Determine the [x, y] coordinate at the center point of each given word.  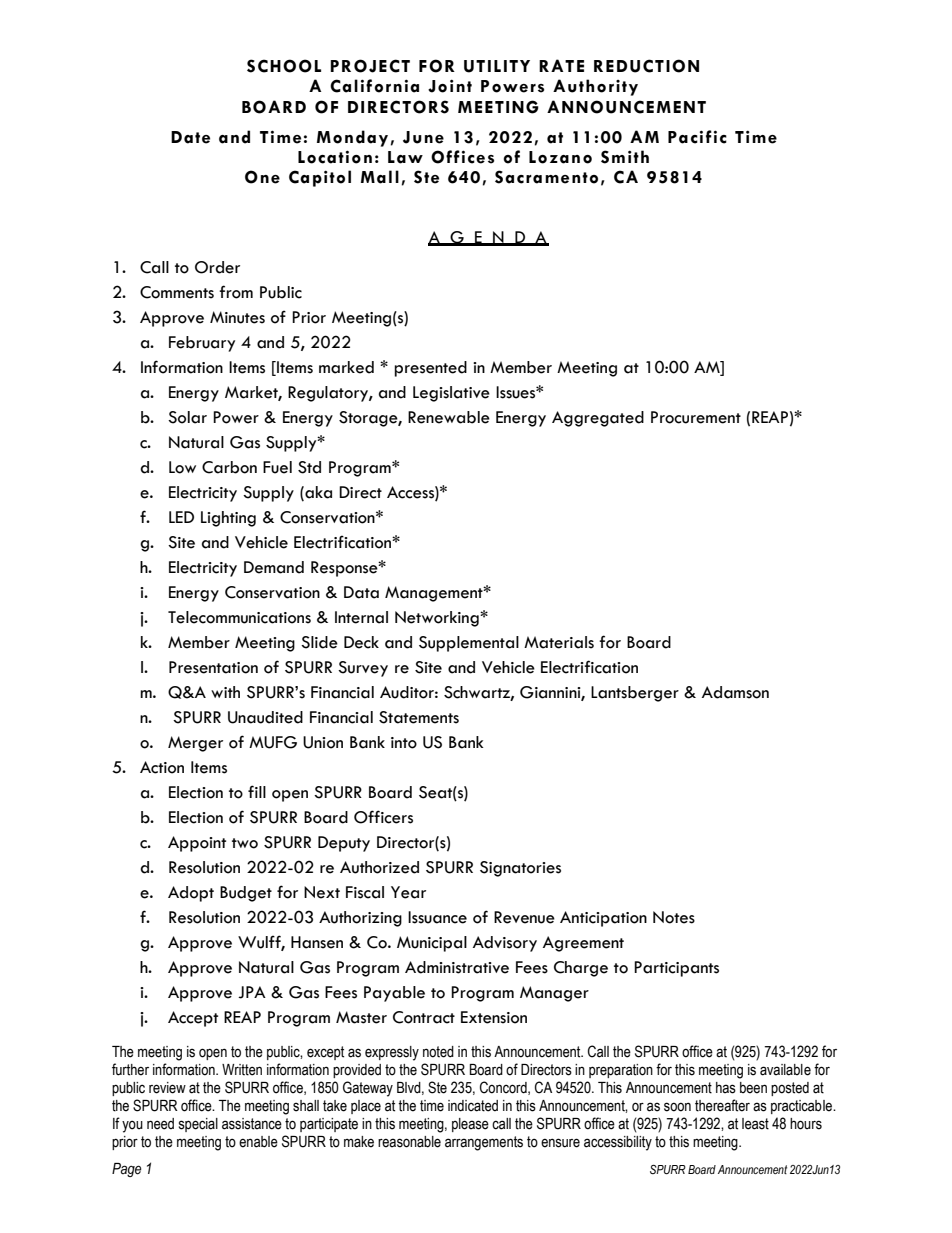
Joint [450, 86]
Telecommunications [239, 617]
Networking [438, 619]
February [202, 344]
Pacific [697, 137]
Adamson [735, 692]
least [755, 1124]
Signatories [520, 869]
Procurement [696, 417]
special [198, 1125]
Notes [674, 917]
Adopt [191, 894]
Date [190, 137]
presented [430, 369]
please [470, 1125]
